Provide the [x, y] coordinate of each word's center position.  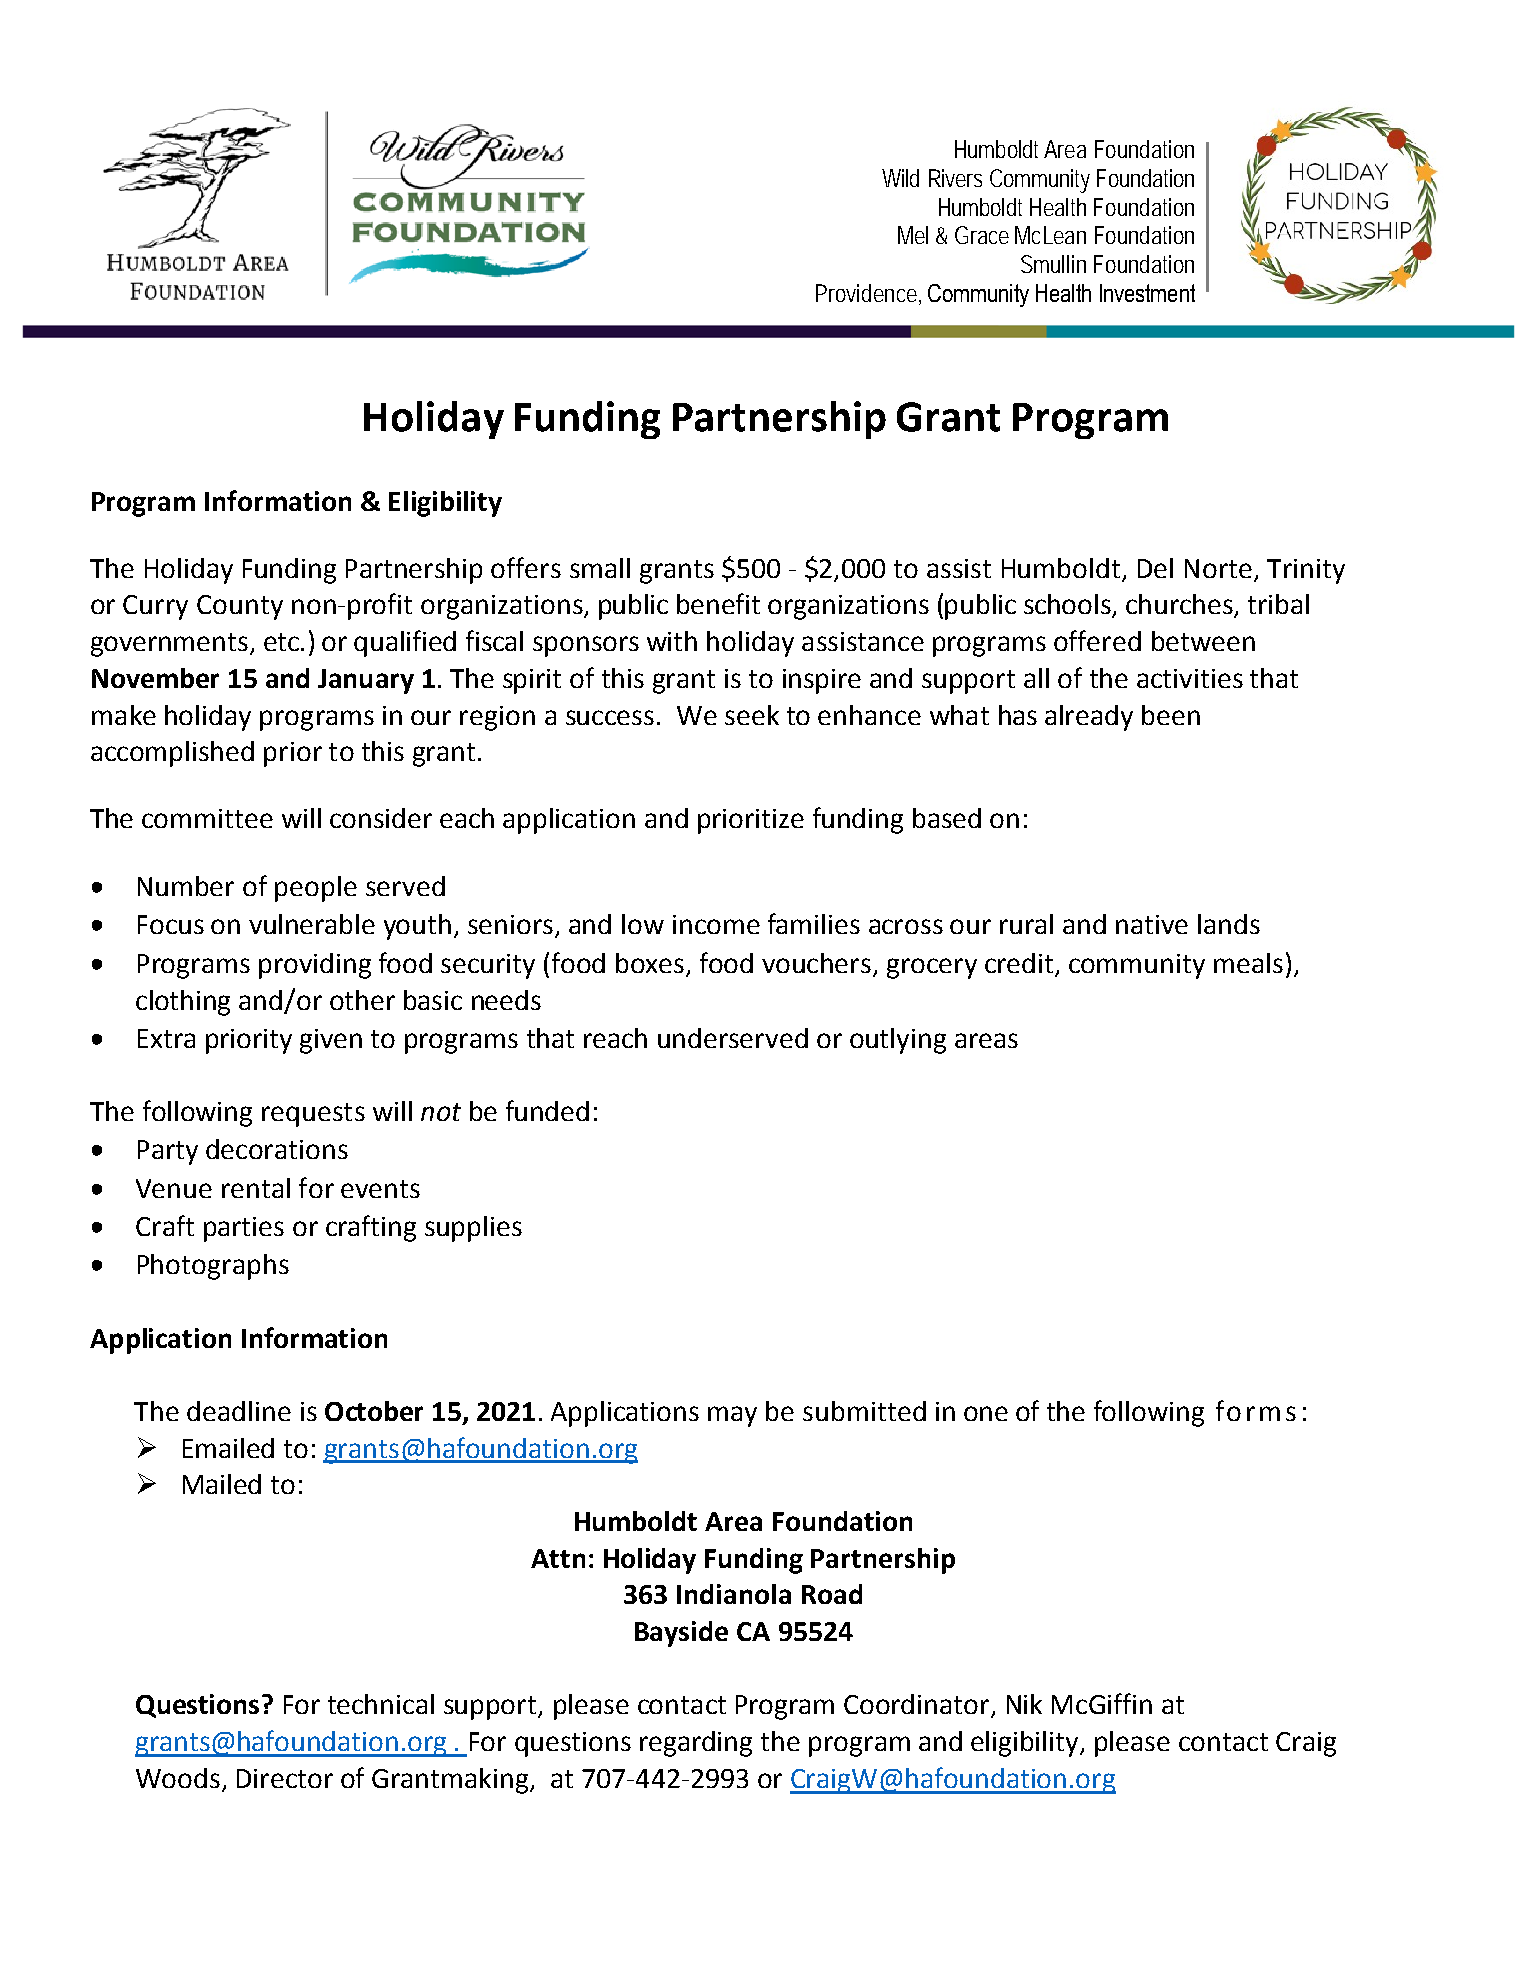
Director [285, 1778]
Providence [866, 293]
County [240, 607]
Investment [1147, 293]
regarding [696, 1744]
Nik [1024, 1704]
